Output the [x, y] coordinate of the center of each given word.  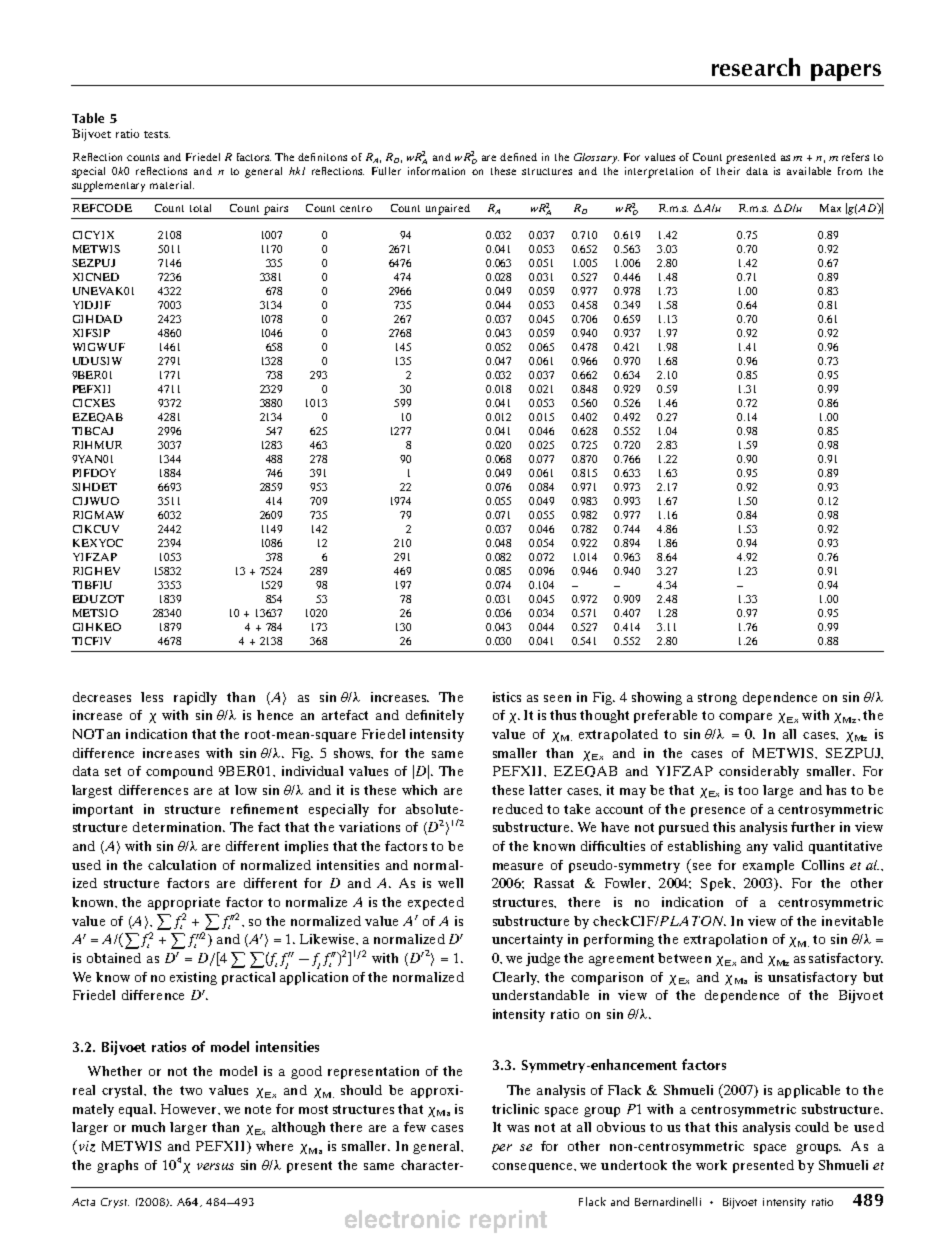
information [436, 171]
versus [215, 1166]
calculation [182, 865]
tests [157, 134]
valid [788, 846]
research [756, 67]
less [152, 697]
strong [717, 699]
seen [557, 698]
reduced [518, 809]
